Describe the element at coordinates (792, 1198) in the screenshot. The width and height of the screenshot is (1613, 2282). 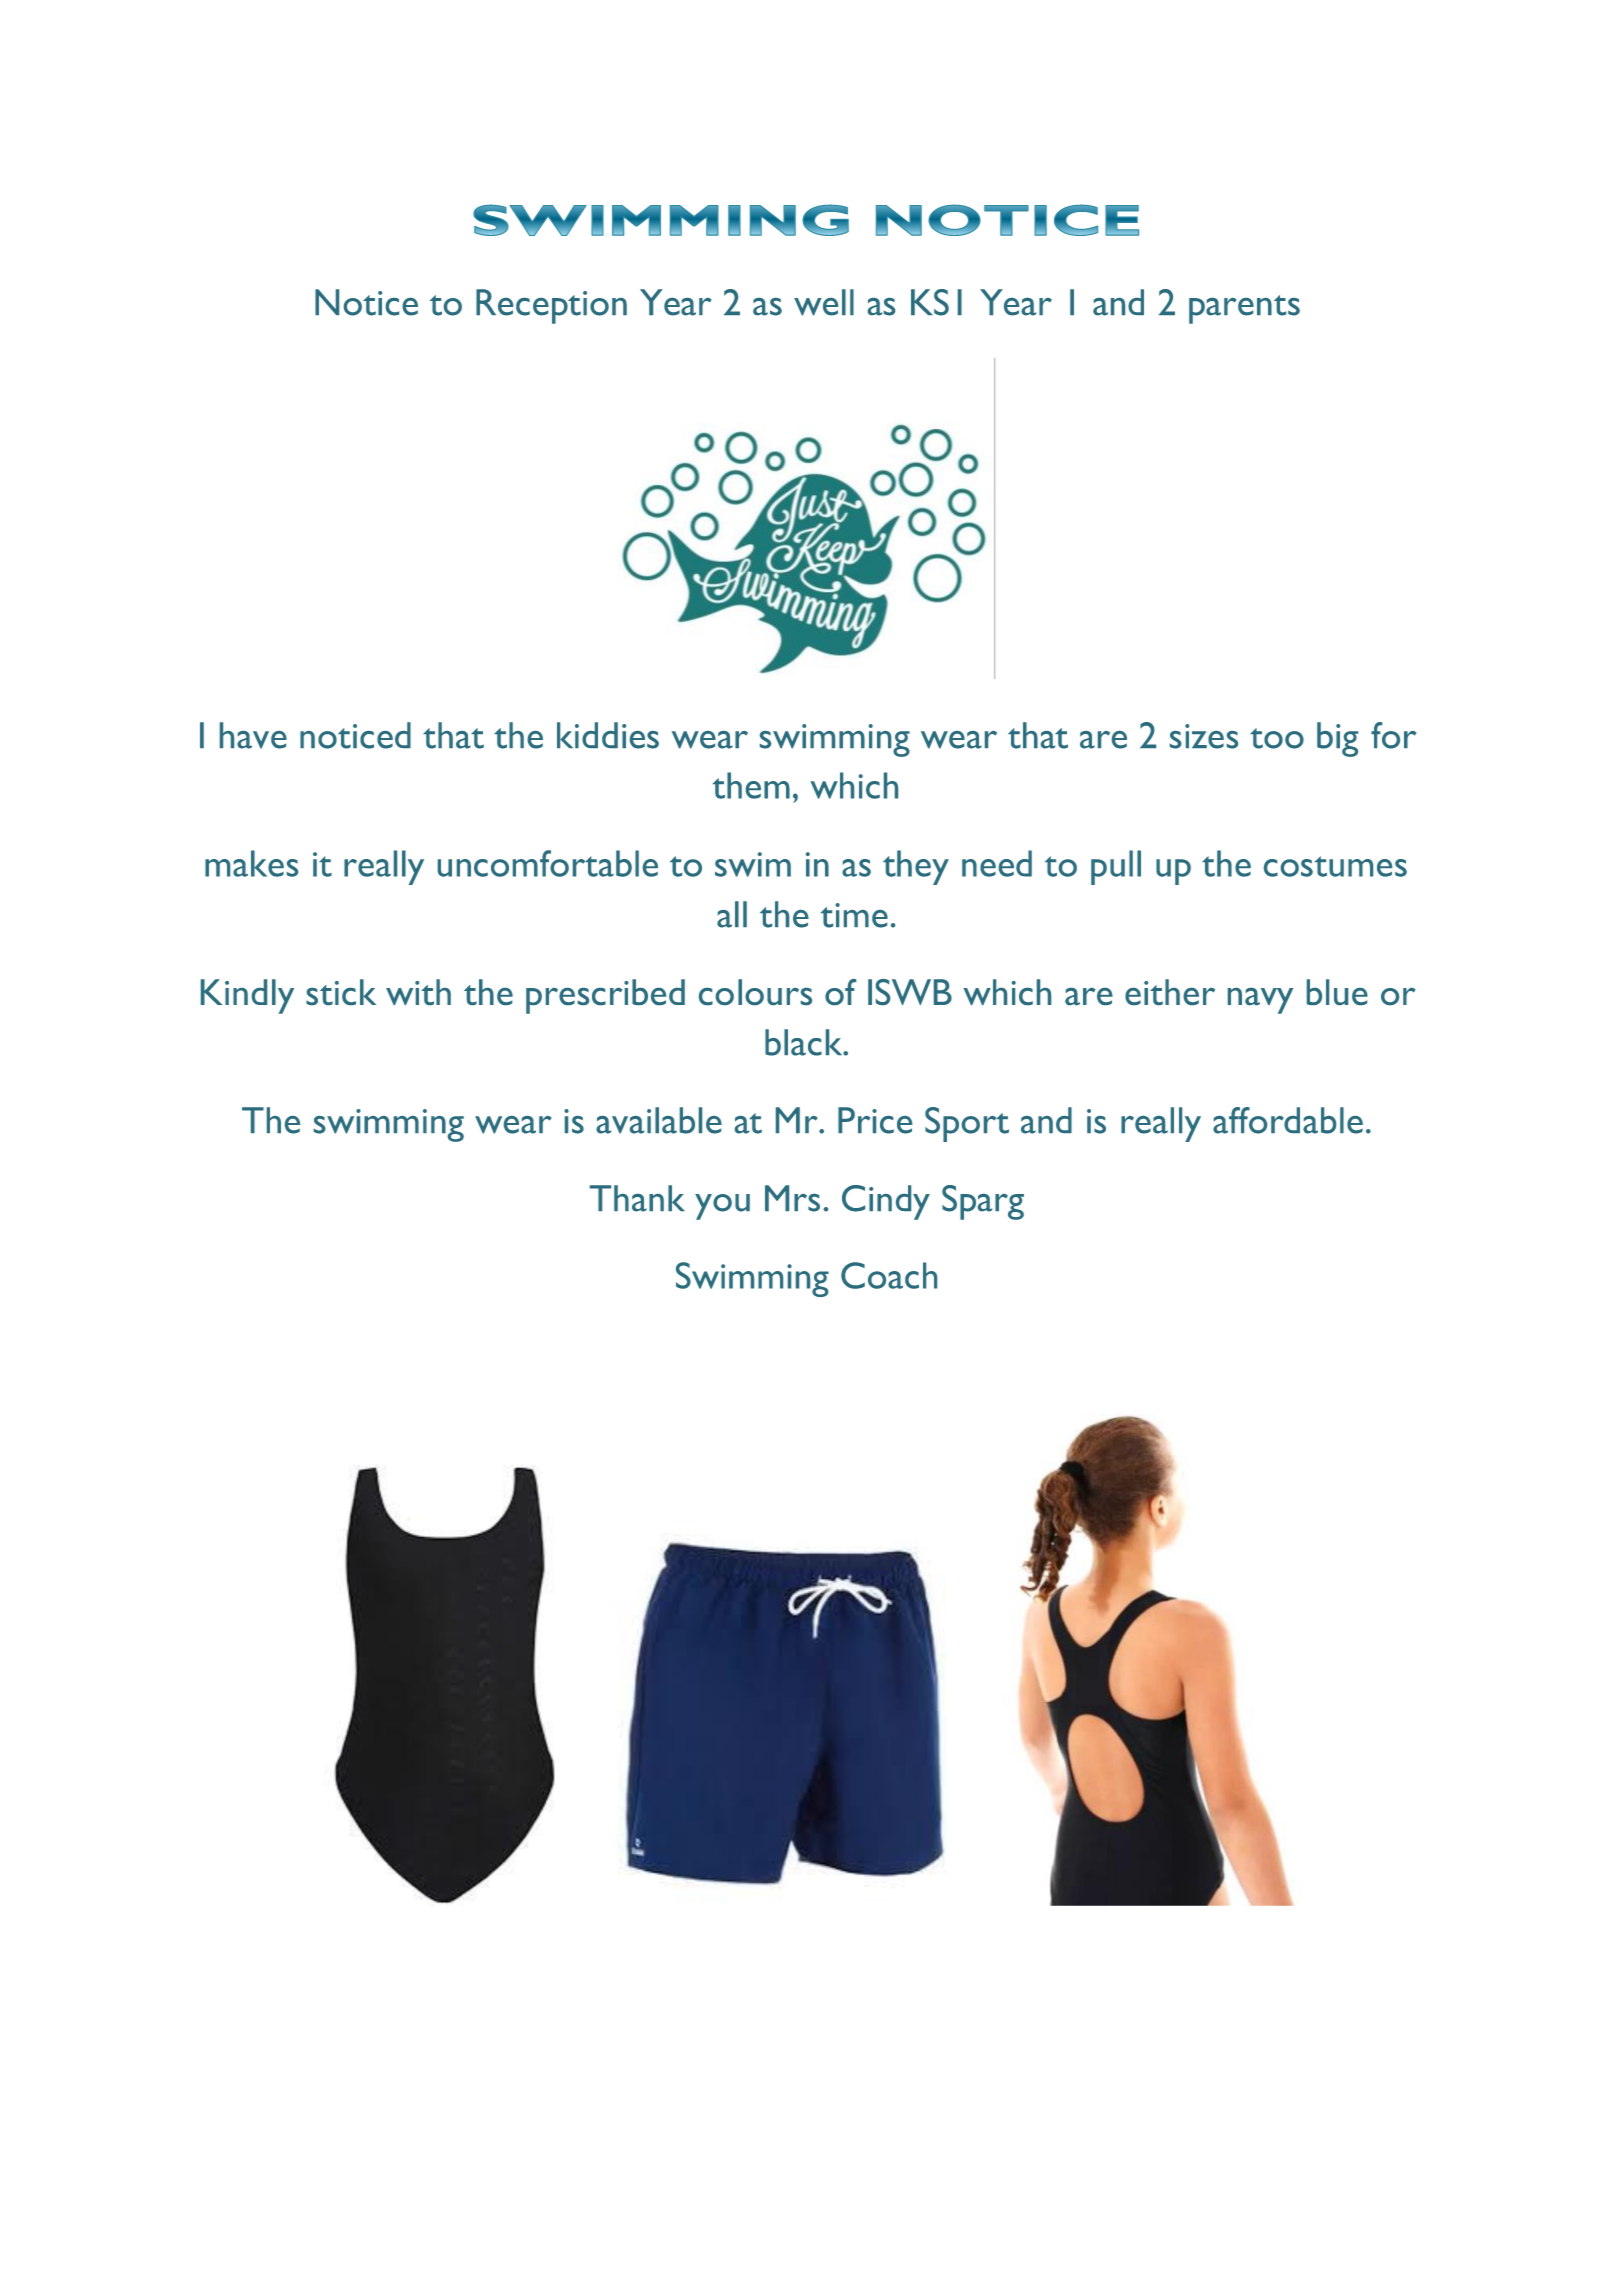
I see `Mrs` at that location.
